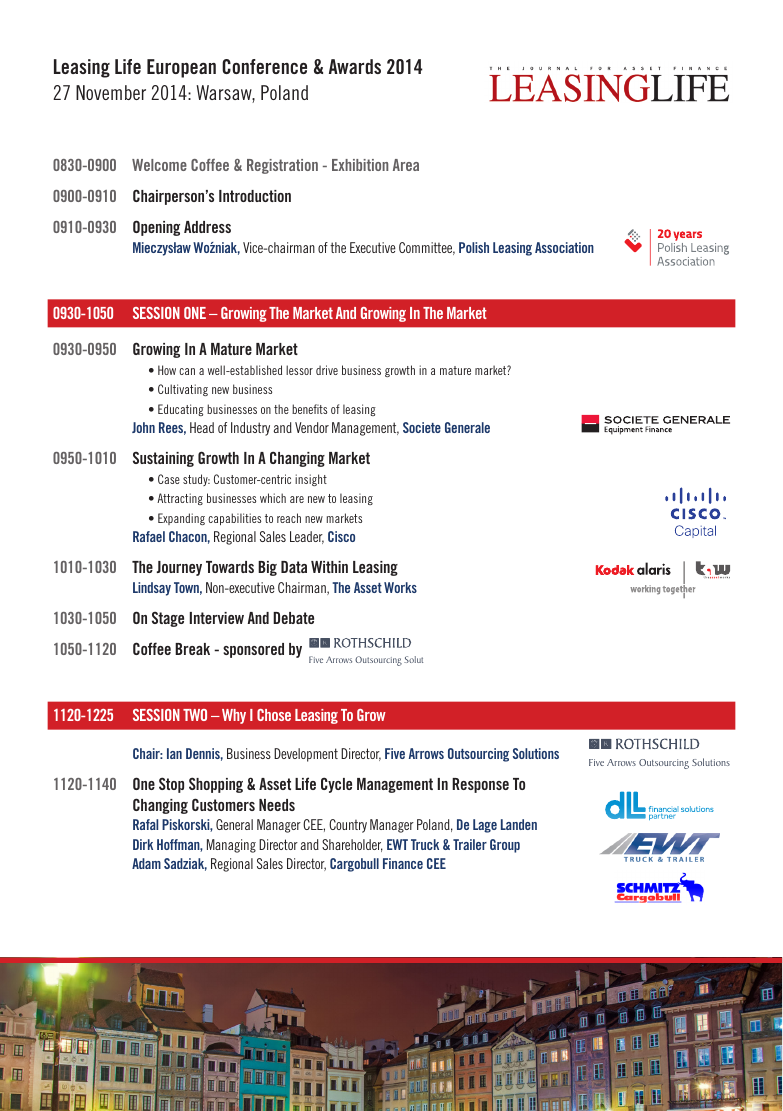 Image resolution: width=783 pixels, height=1111 pixels. What do you see at coordinates (163, 459) in the screenshot?
I see `Sustaining` at bounding box center [163, 459].
